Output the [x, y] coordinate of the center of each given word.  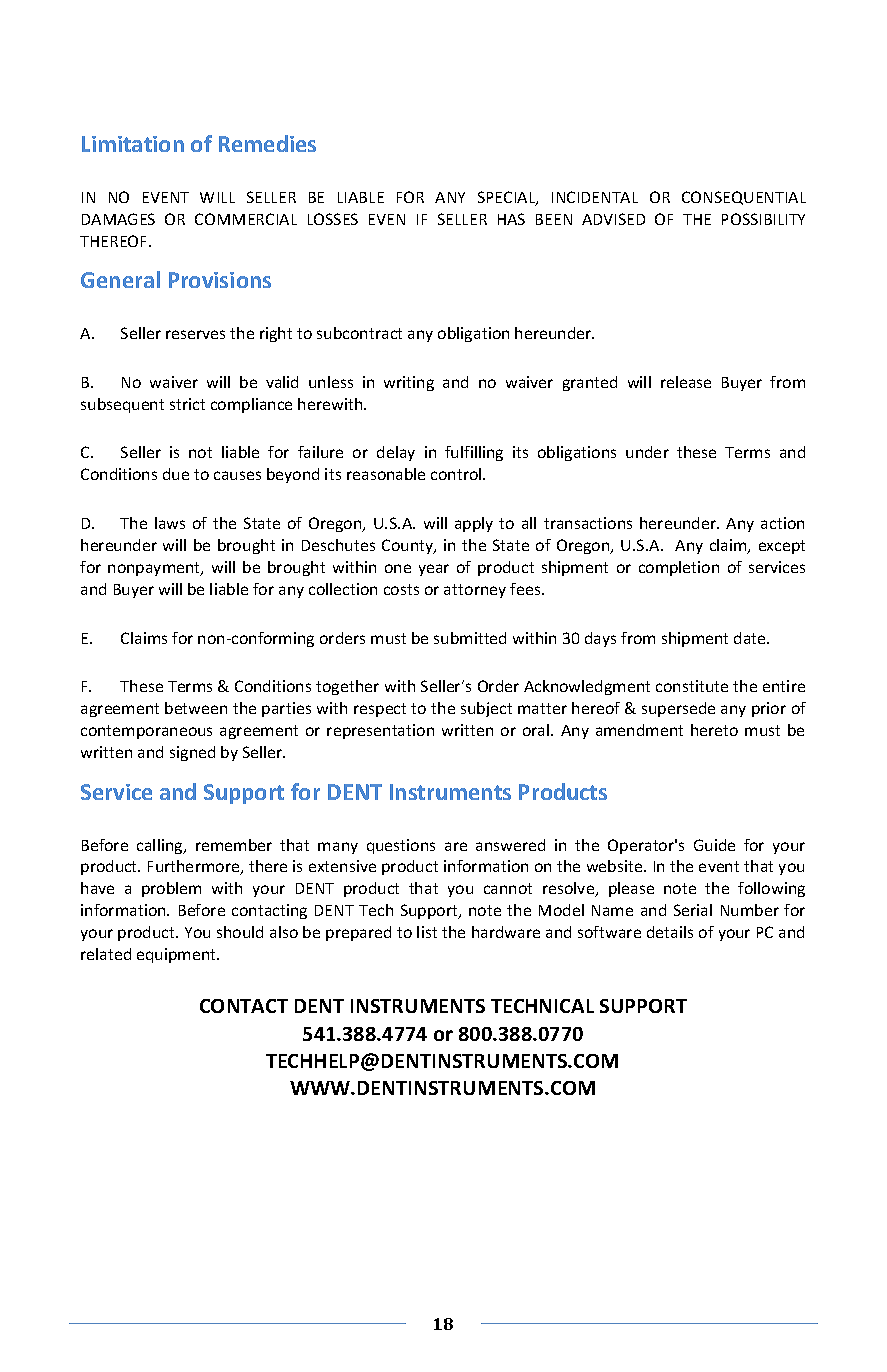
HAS [511, 219]
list [427, 932]
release [686, 382]
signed [192, 753]
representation [380, 731]
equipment [178, 955]
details [670, 932]
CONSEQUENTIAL [744, 198]
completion [679, 568]
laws [170, 523]
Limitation [133, 144]
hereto [714, 730]
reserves [195, 334]
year [434, 570]
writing [409, 383]
